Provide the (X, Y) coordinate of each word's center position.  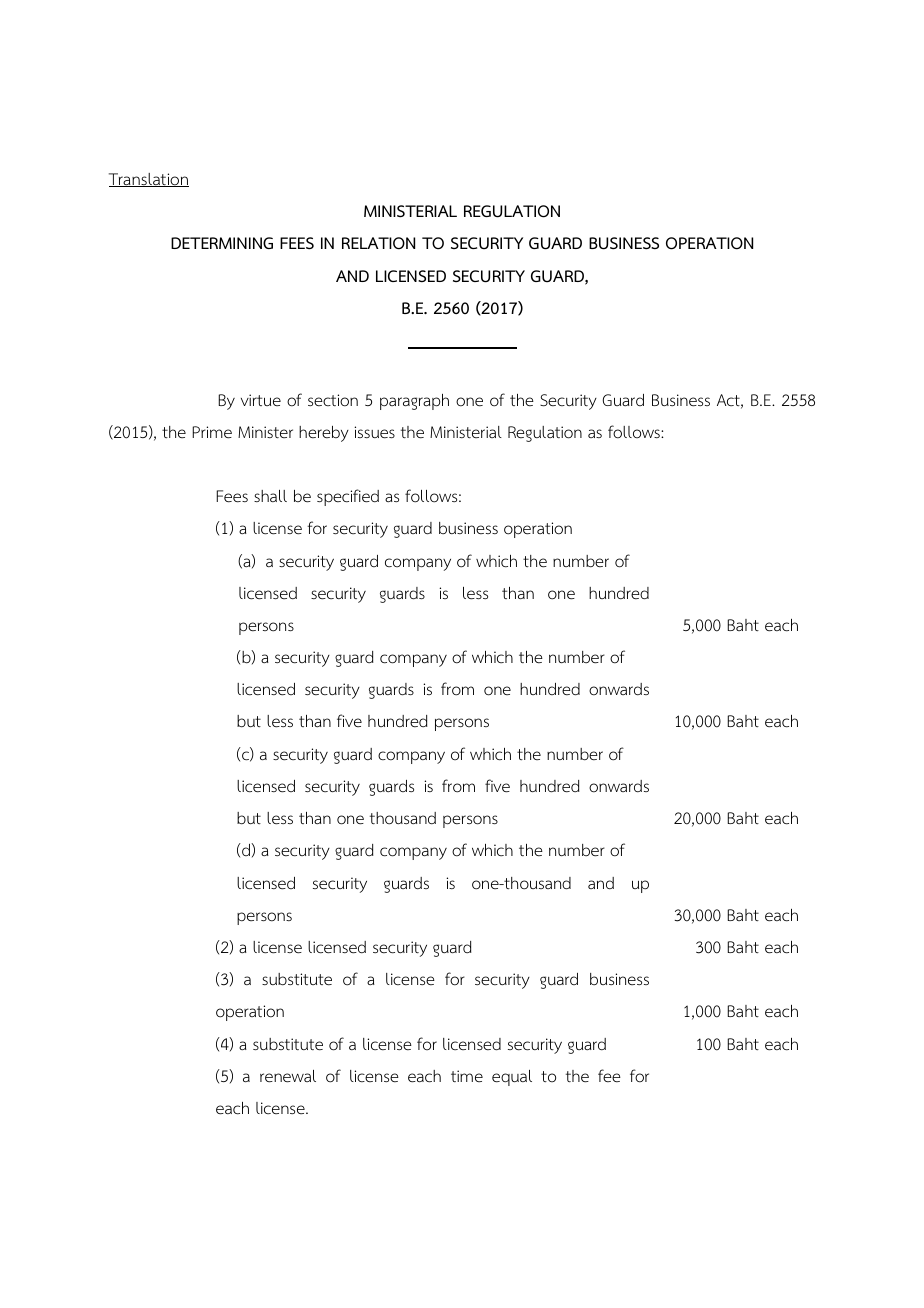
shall (270, 496)
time (467, 1076)
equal (512, 1078)
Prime (212, 432)
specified (348, 497)
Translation (149, 180)
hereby (324, 434)
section (333, 400)
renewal (288, 1076)
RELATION (378, 243)
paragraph (414, 402)
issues (374, 432)
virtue (261, 400)
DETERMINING (222, 243)
